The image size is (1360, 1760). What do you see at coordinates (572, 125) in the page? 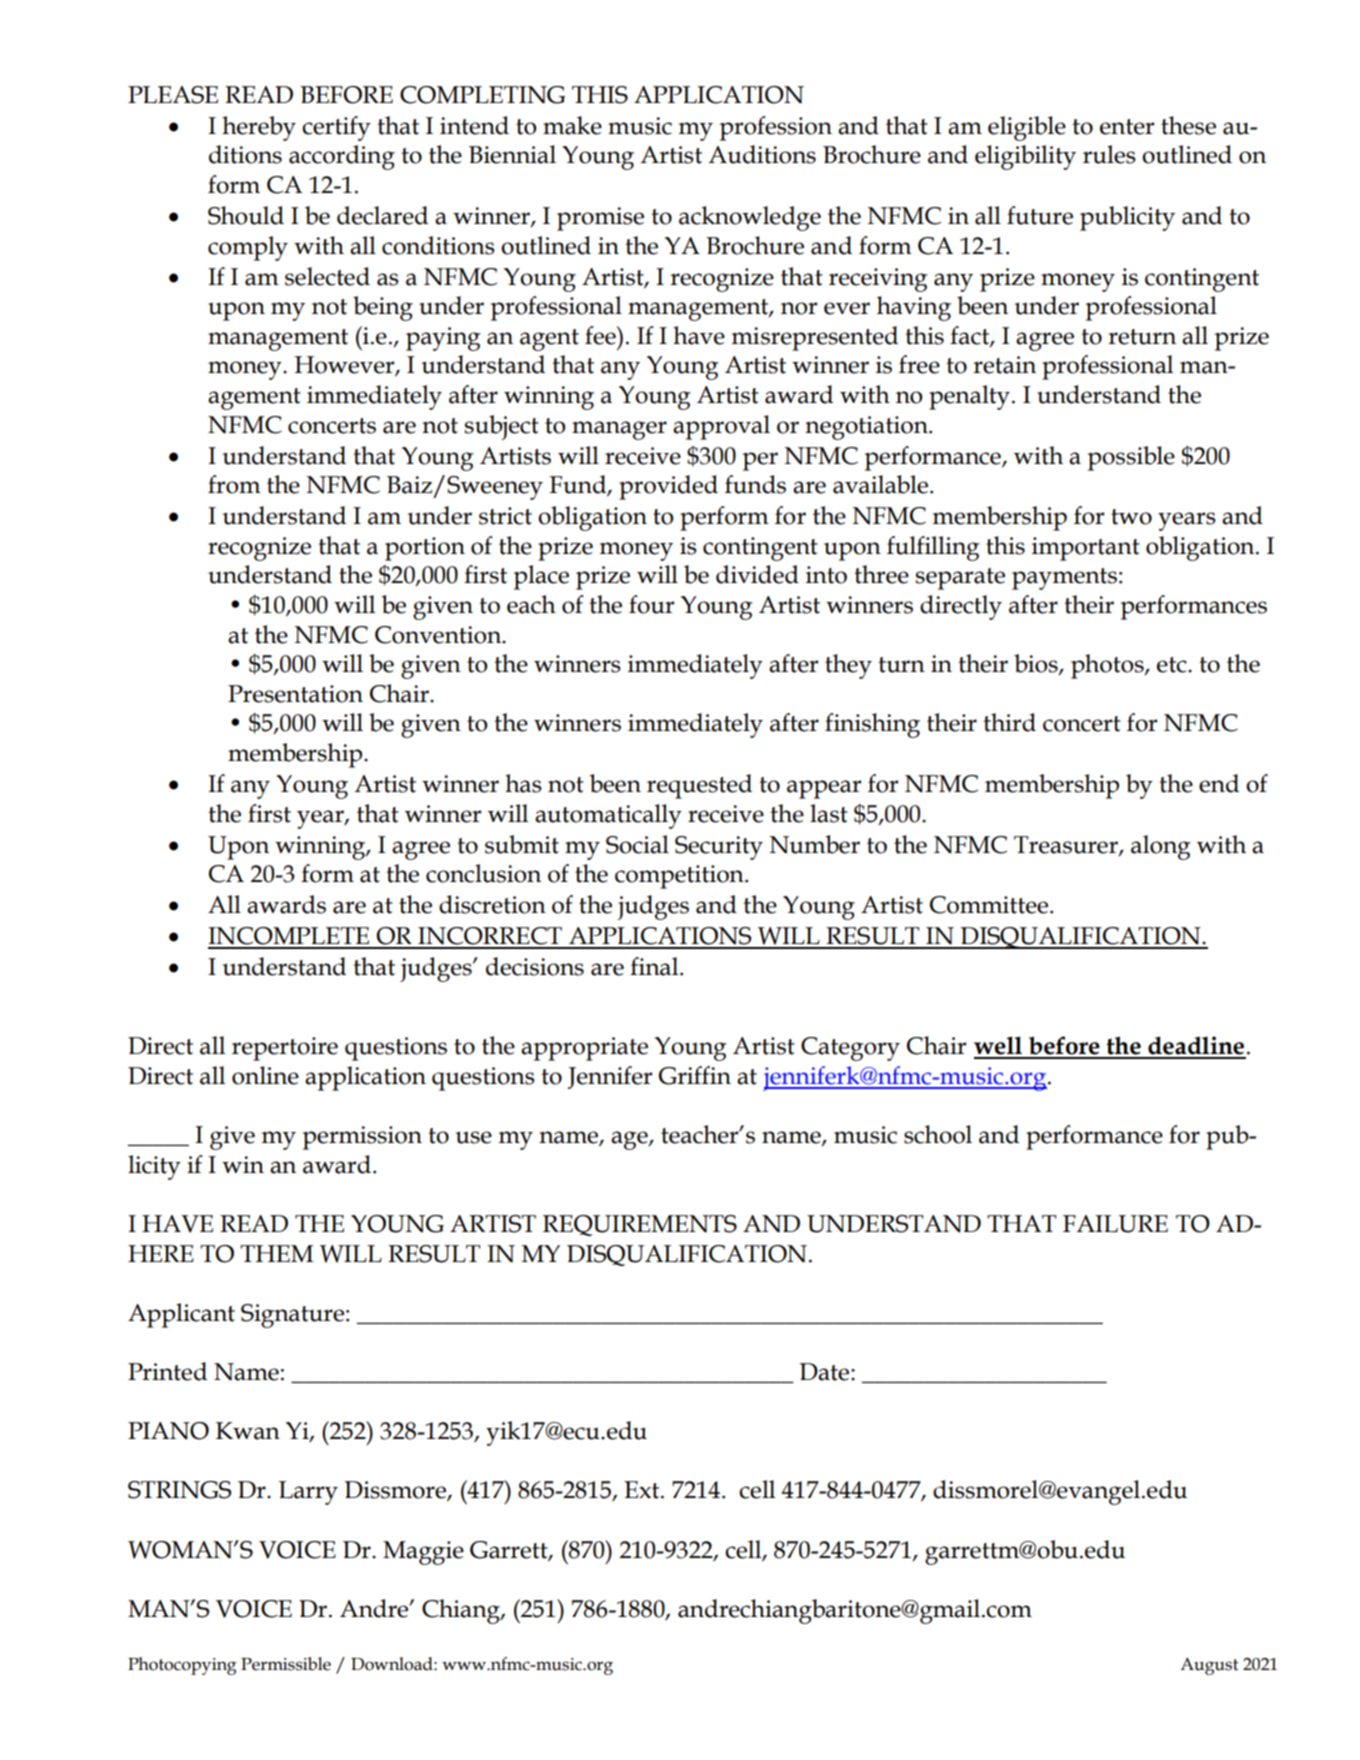
I see `make` at bounding box center [572, 125].
